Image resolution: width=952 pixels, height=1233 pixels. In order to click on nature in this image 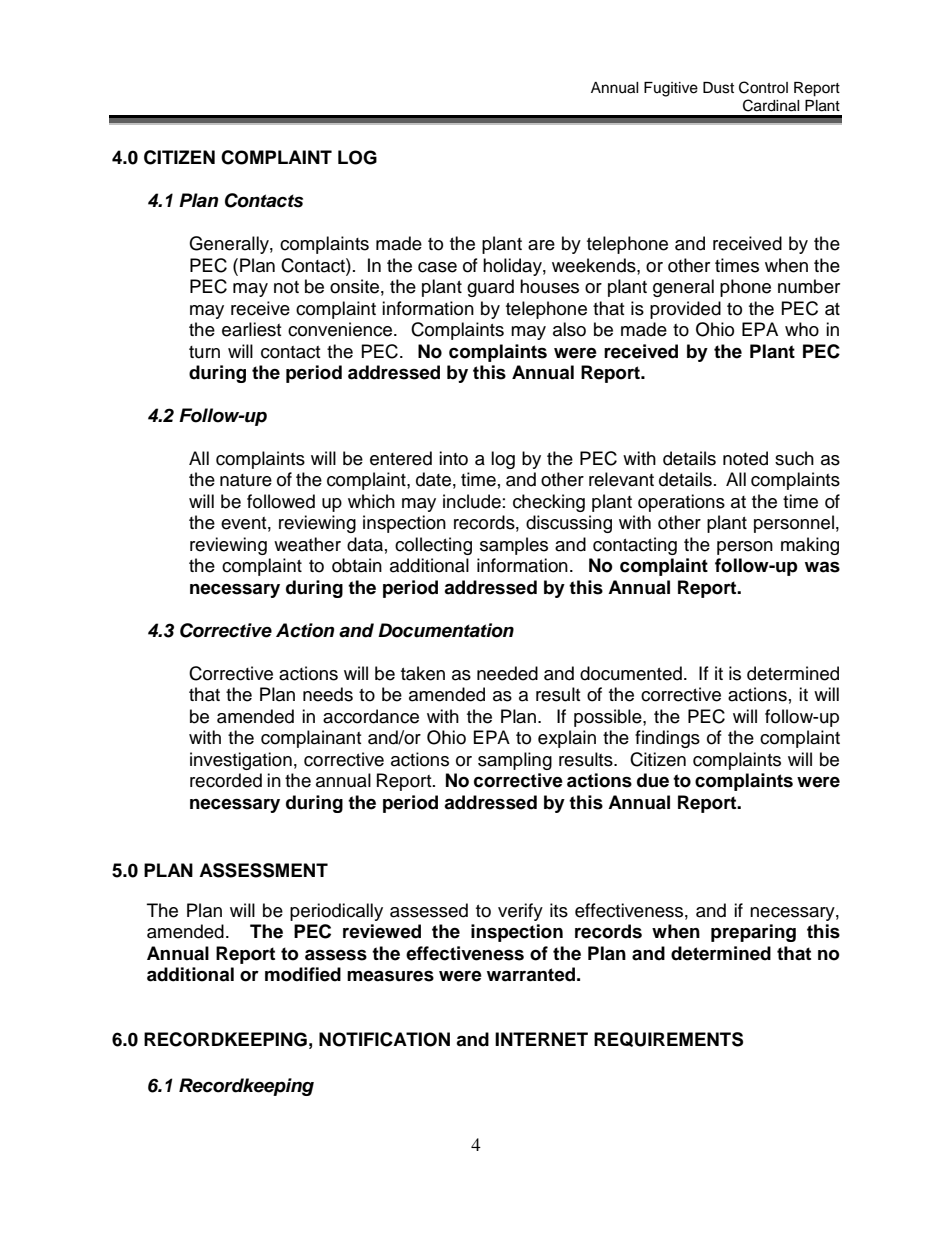, I will do `click(246, 480)`.
